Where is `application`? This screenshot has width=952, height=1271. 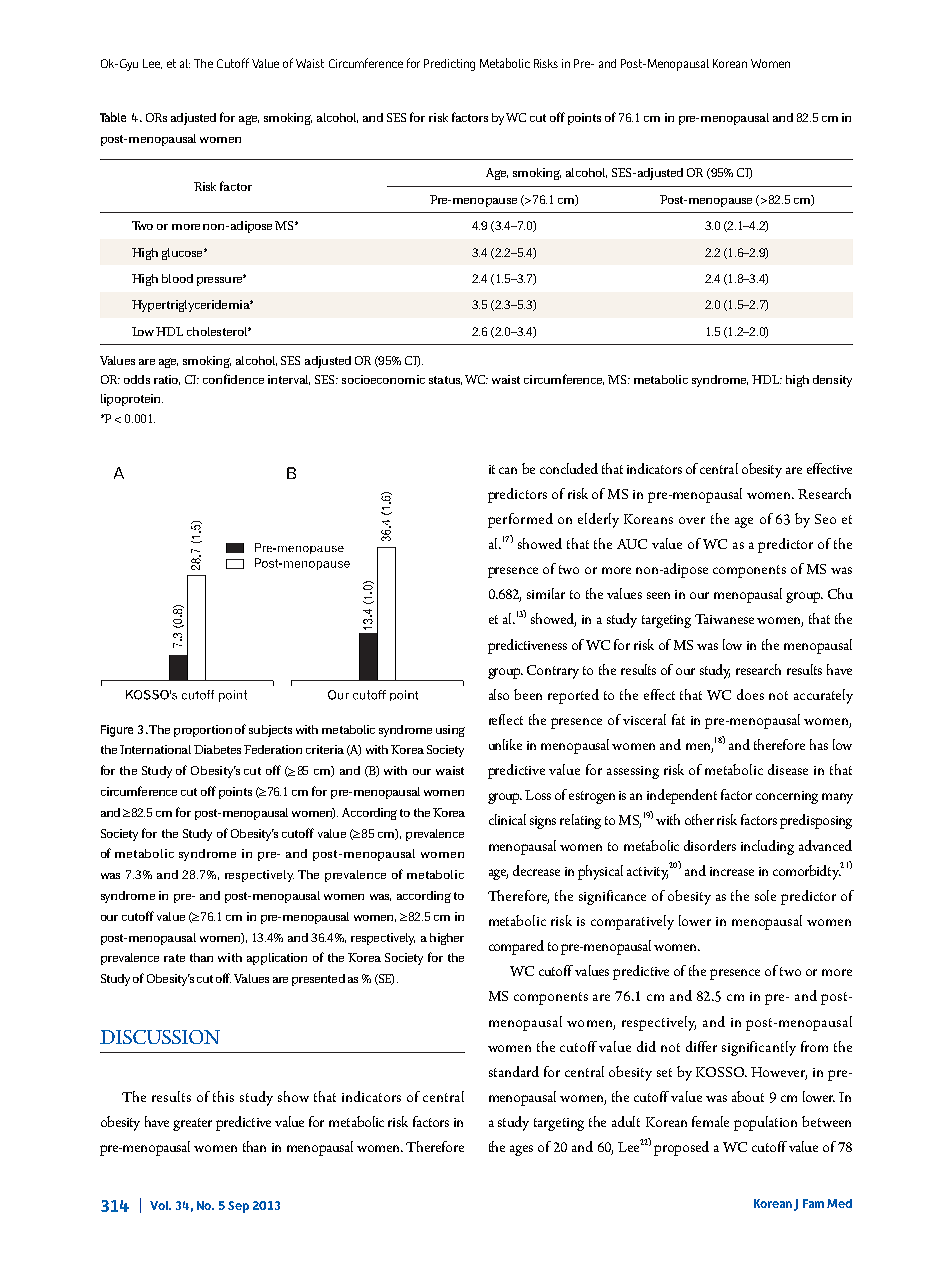
application is located at coordinates (277, 959).
